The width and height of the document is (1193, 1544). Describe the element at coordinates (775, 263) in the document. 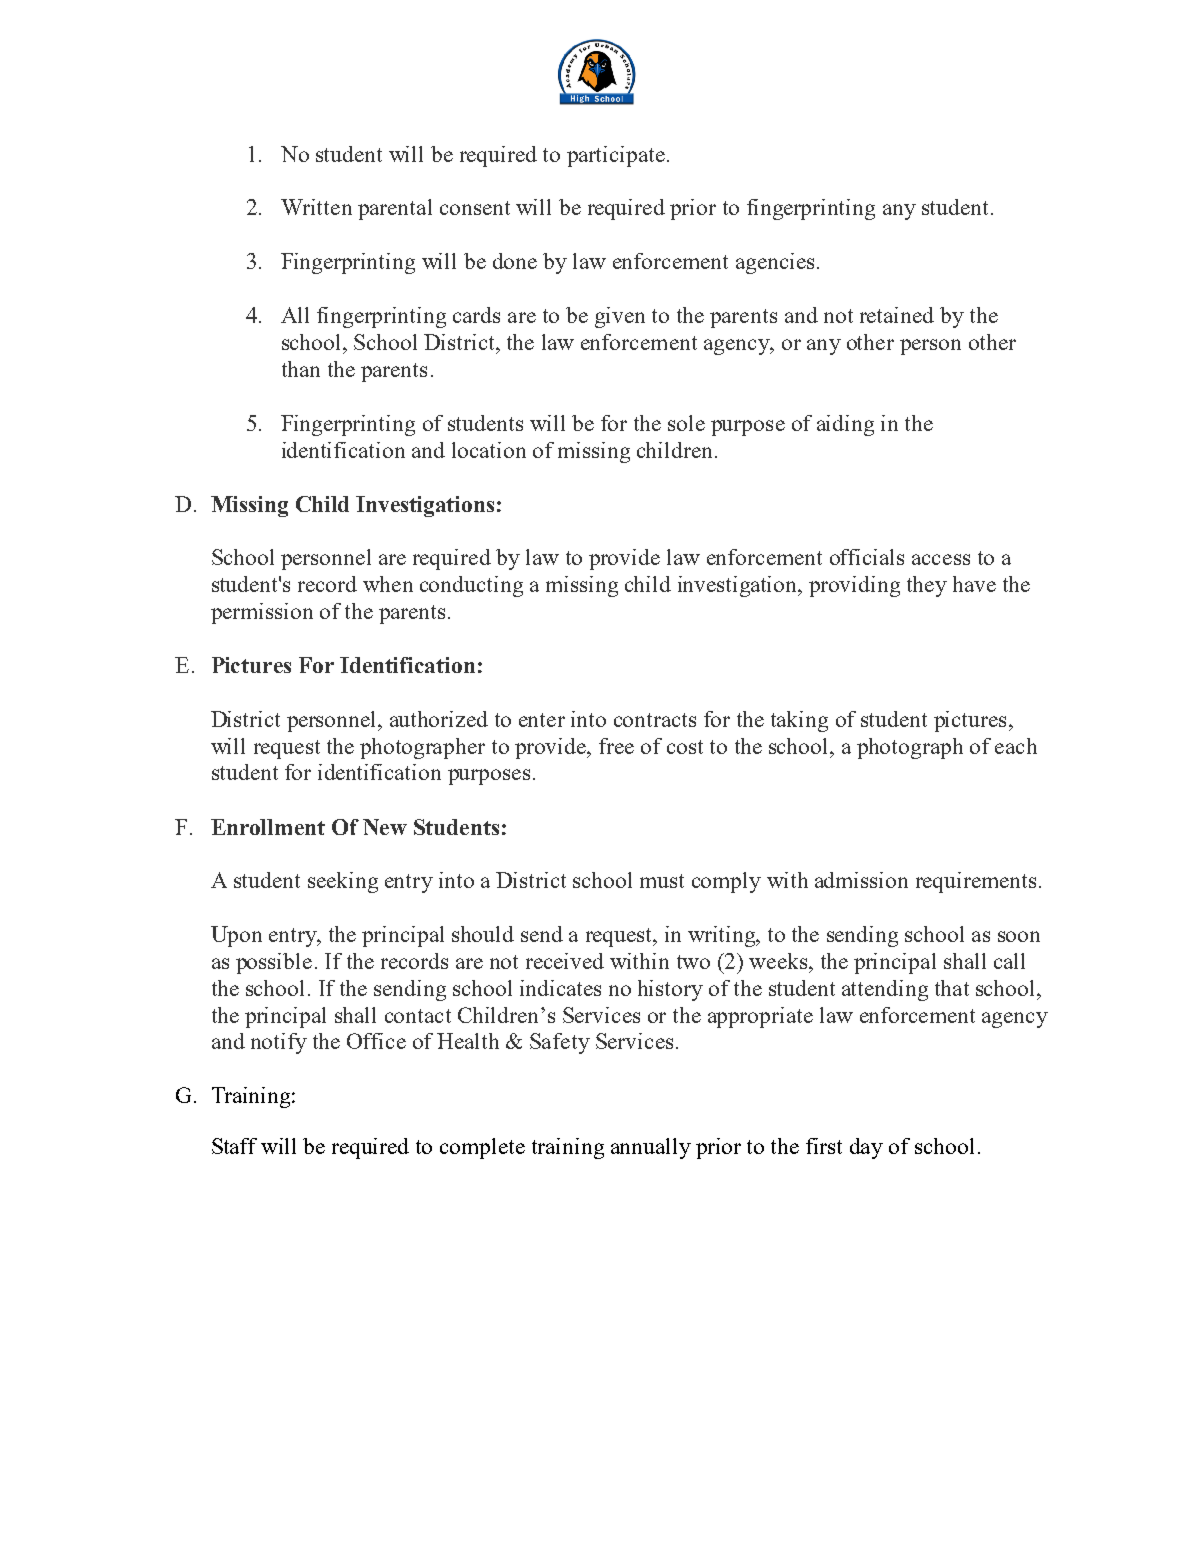

I see `agencies` at that location.
